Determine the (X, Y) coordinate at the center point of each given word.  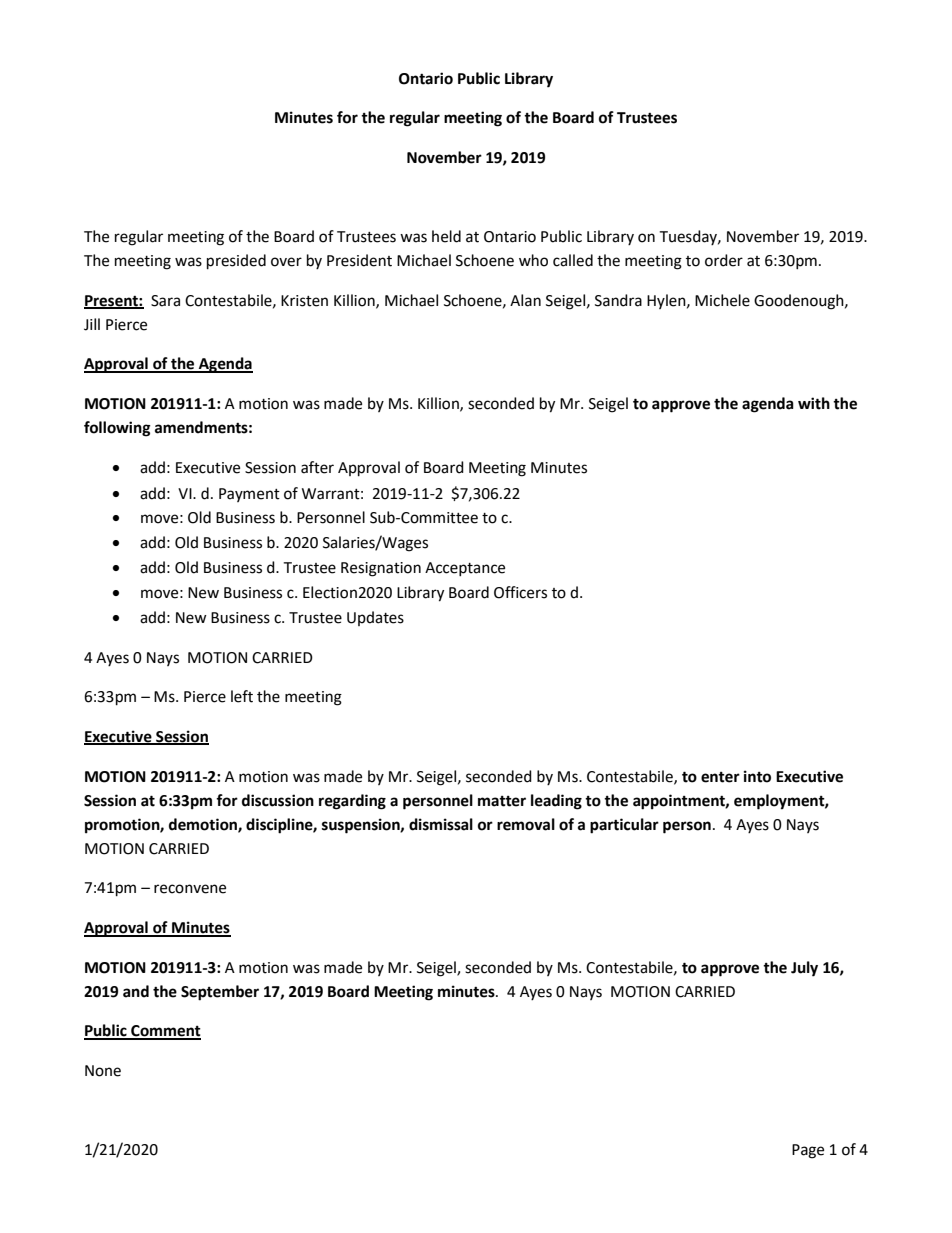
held (446, 236)
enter (720, 777)
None (103, 1071)
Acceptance (465, 569)
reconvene (190, 889)
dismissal (441, 824)
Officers (520, 592)
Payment (249, 495)
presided (236, 262)
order (724, 260)
